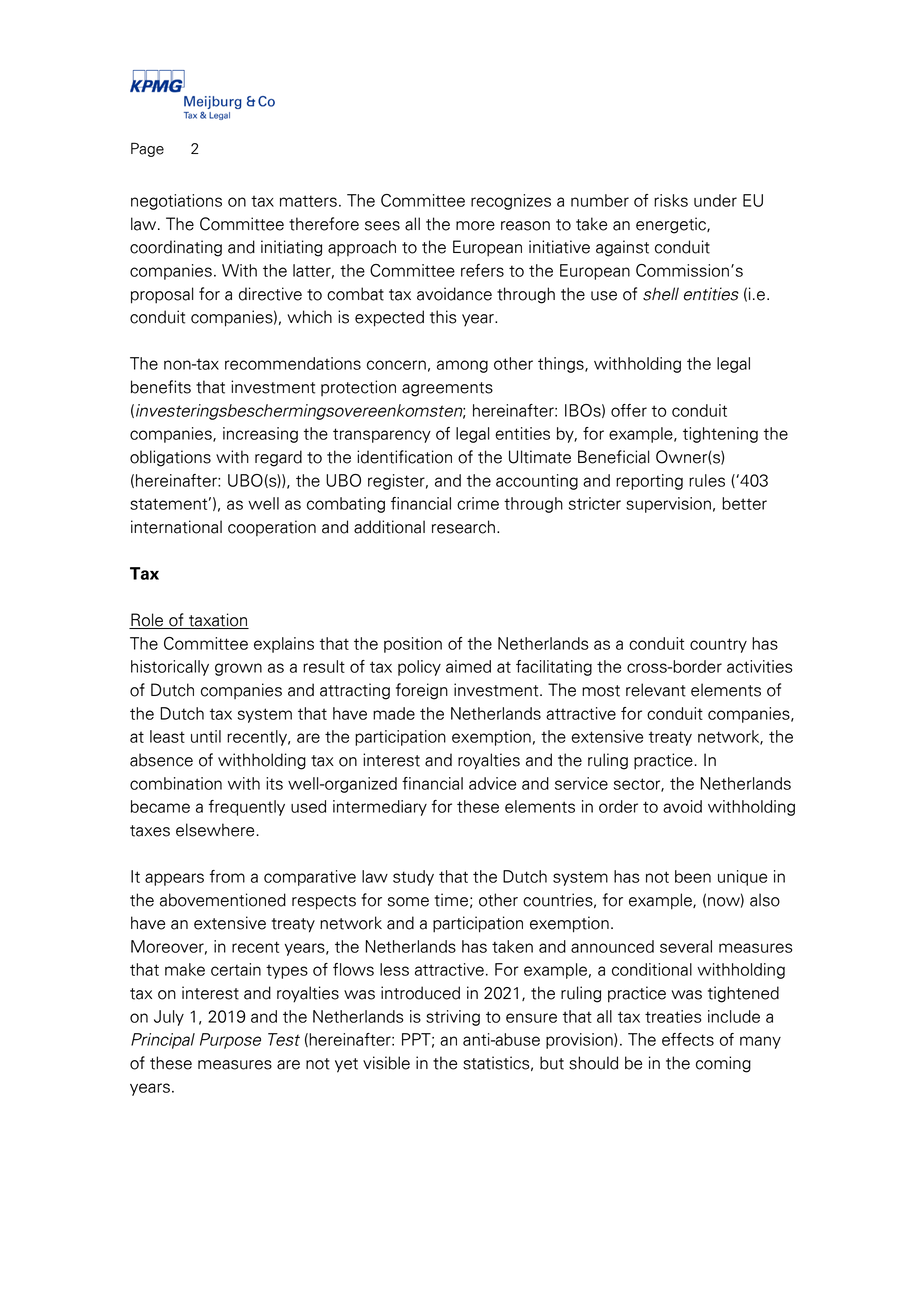 This screenshot has width=924, height=1308. I want to click on risks, so click(671, 200).
